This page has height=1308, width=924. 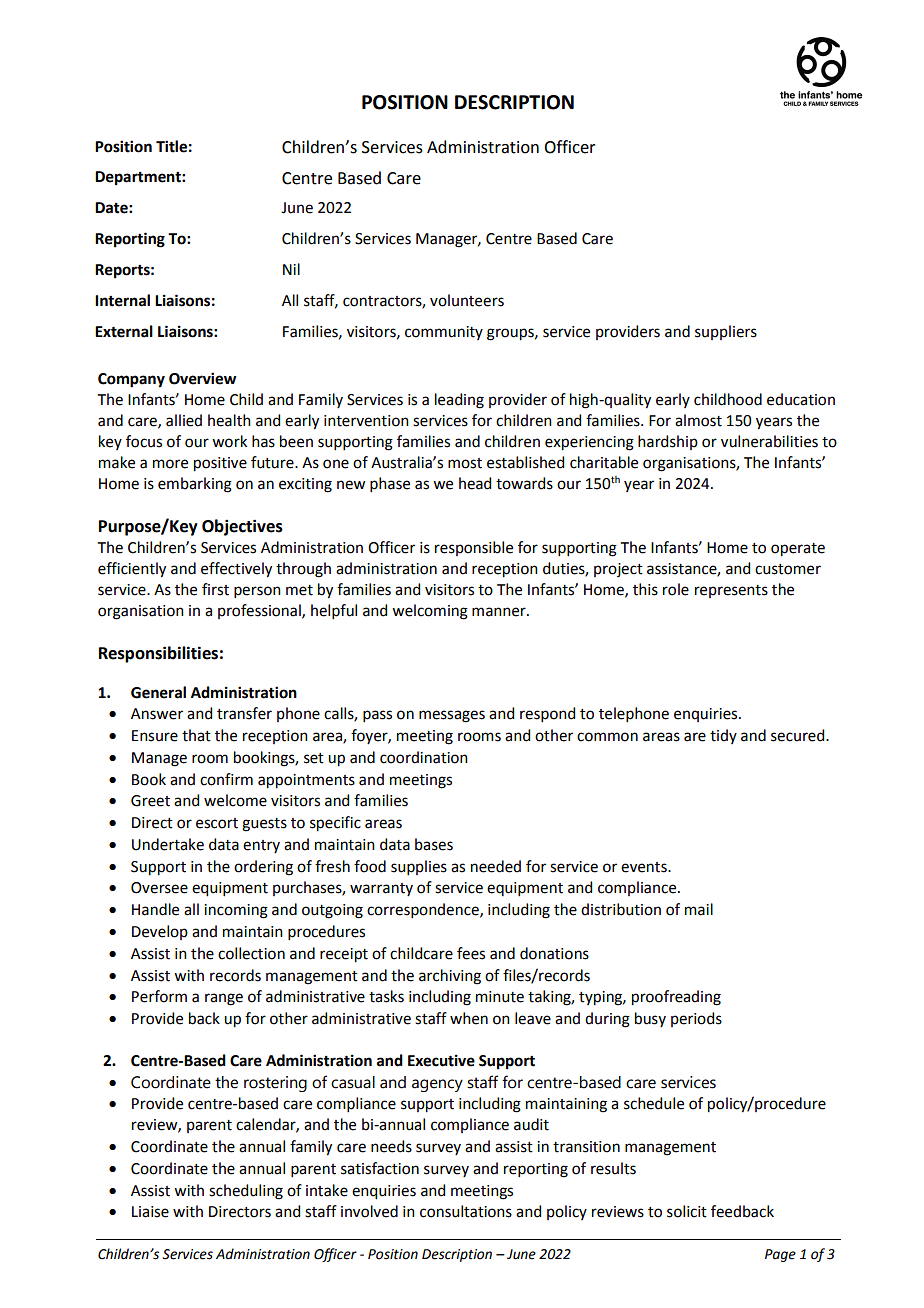 I want to click on coordination, so click(x=424, y=757).
